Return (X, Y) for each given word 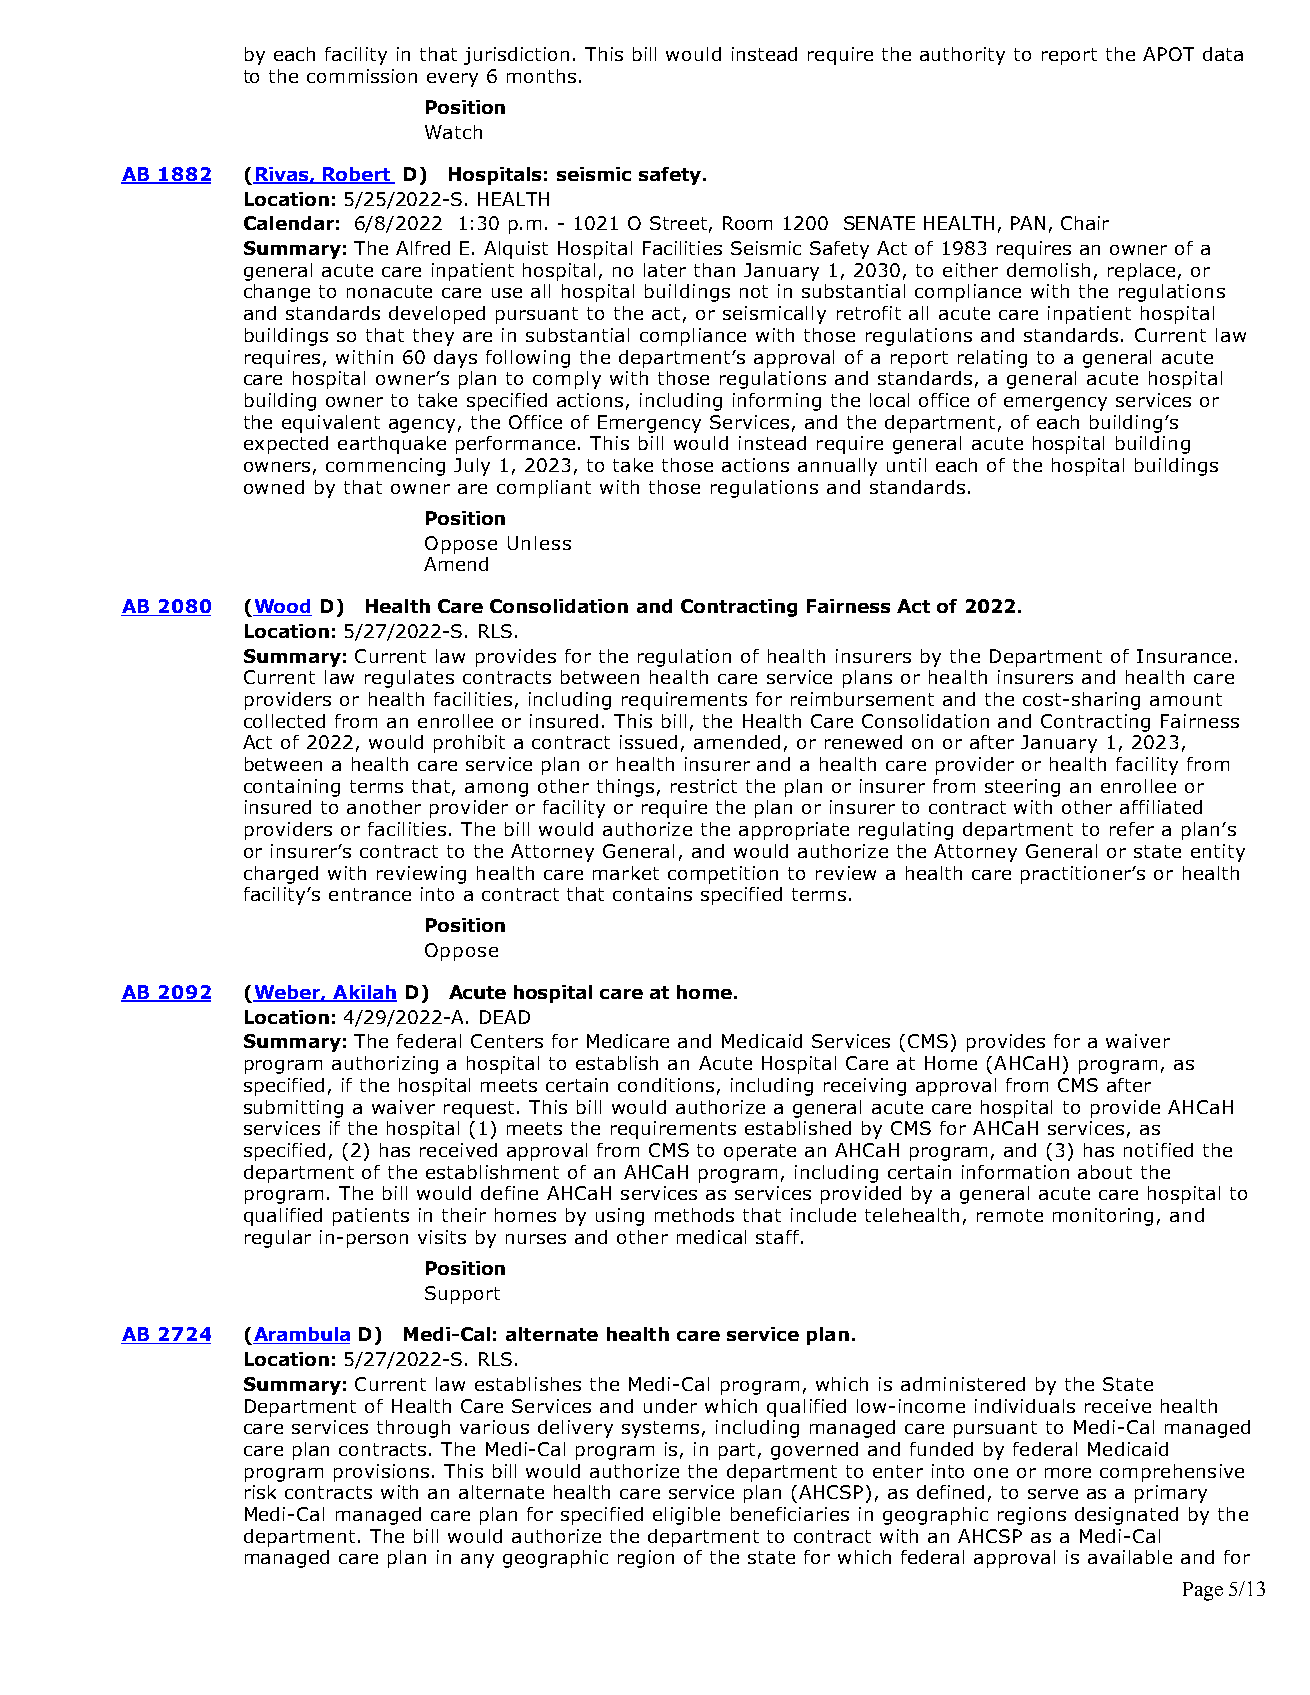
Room (747, 223)
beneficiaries (790, 1514)
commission (362, 76)
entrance (370, 894)
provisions (381, 1473)
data (1223, 54)
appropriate (794, 831)
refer (1132, 829)
